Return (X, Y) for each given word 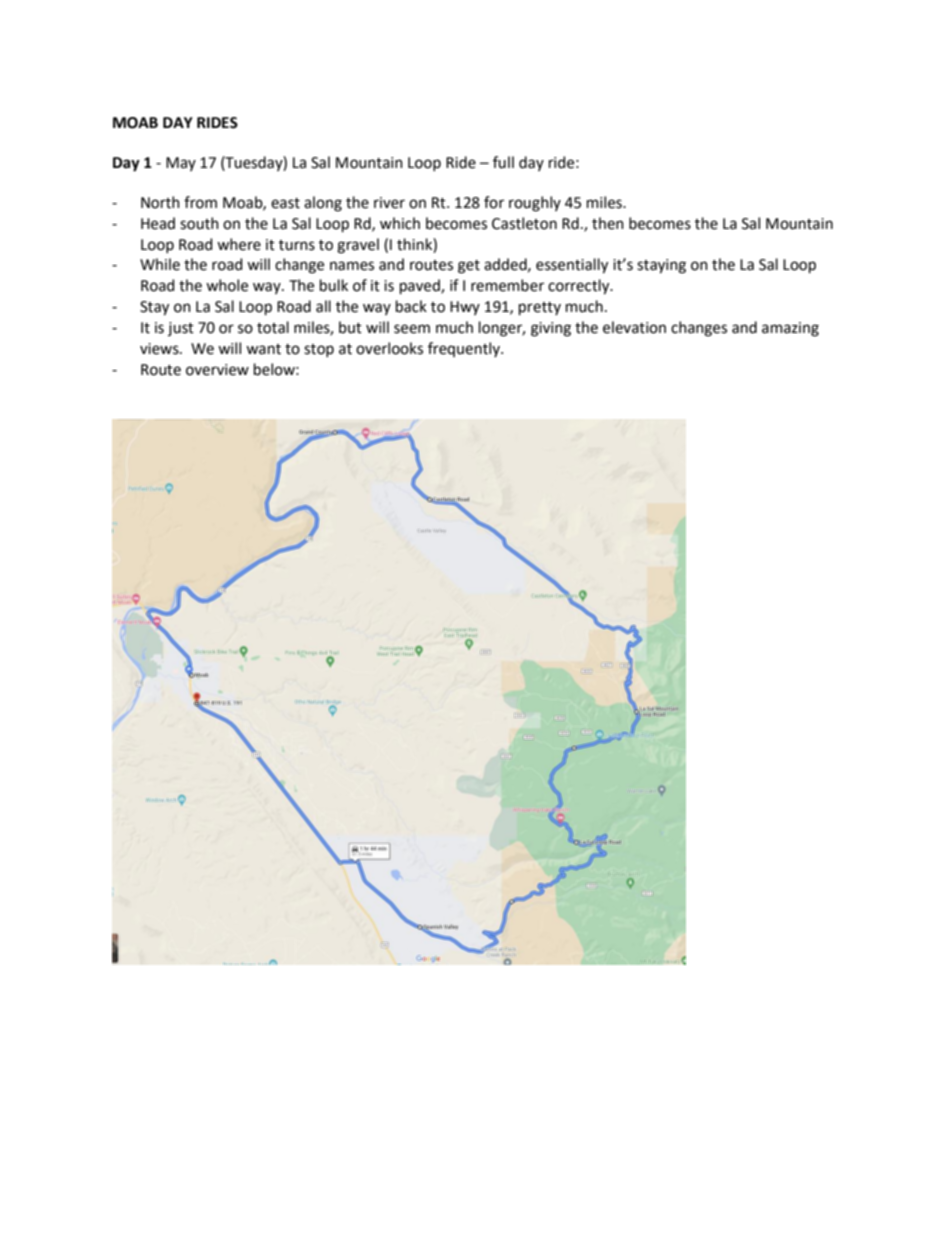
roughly (535, 204)
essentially (572, 266)
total (273, 327)
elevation (634, 327)
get (469, 267)
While (160, 264)
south (199, 223)
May (181, 164)
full (503, 162)
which (400, 223)
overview (217, 370)
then (608, 223)
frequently (465, 349)
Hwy (465, 308)
